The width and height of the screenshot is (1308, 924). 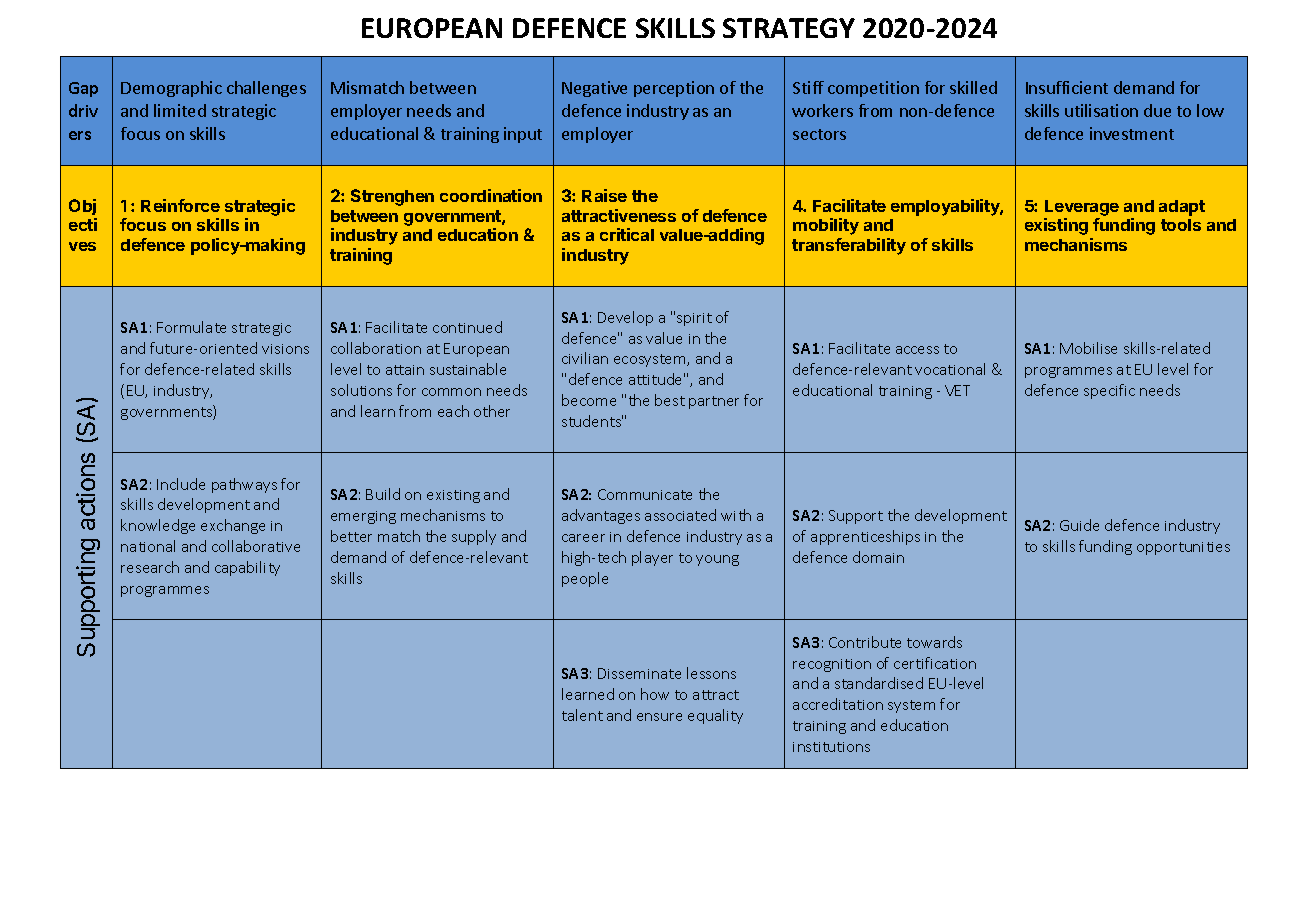 I want to click on visions, so click(x=285, y=349).
